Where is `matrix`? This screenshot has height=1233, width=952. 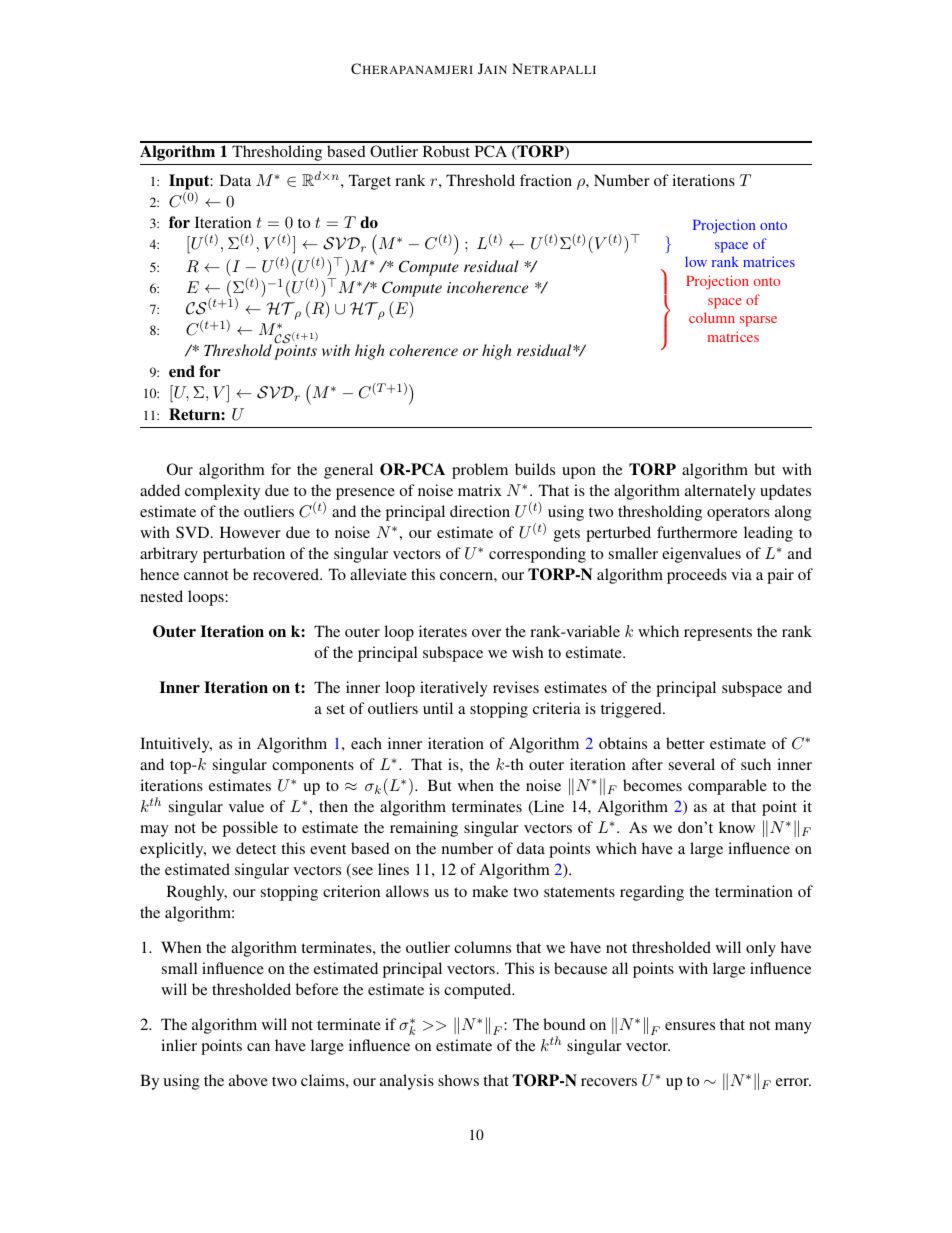 matrix is located at coordinates (480, 490).
